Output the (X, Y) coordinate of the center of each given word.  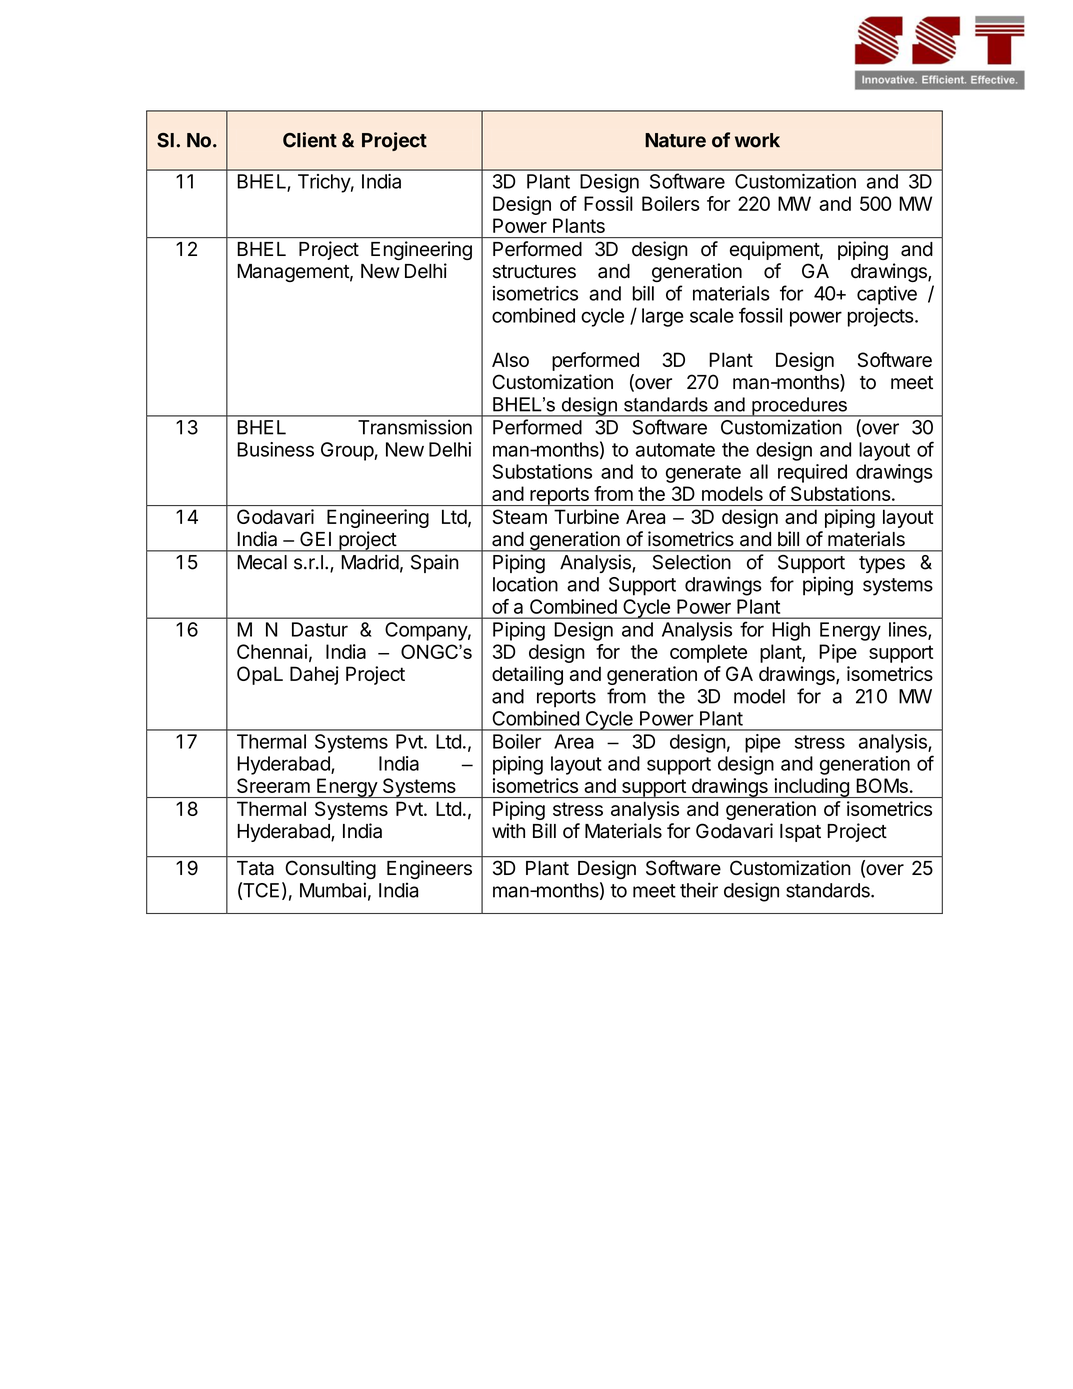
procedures (799, 407)
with (508, 830)
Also (510, 359)
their (699, 890)
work (757, 140)
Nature (675, 140)
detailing (527, 675)
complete (708, 653)
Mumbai (333, 890)
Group (348, 451)
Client (310, 140)
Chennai (272, 651)
